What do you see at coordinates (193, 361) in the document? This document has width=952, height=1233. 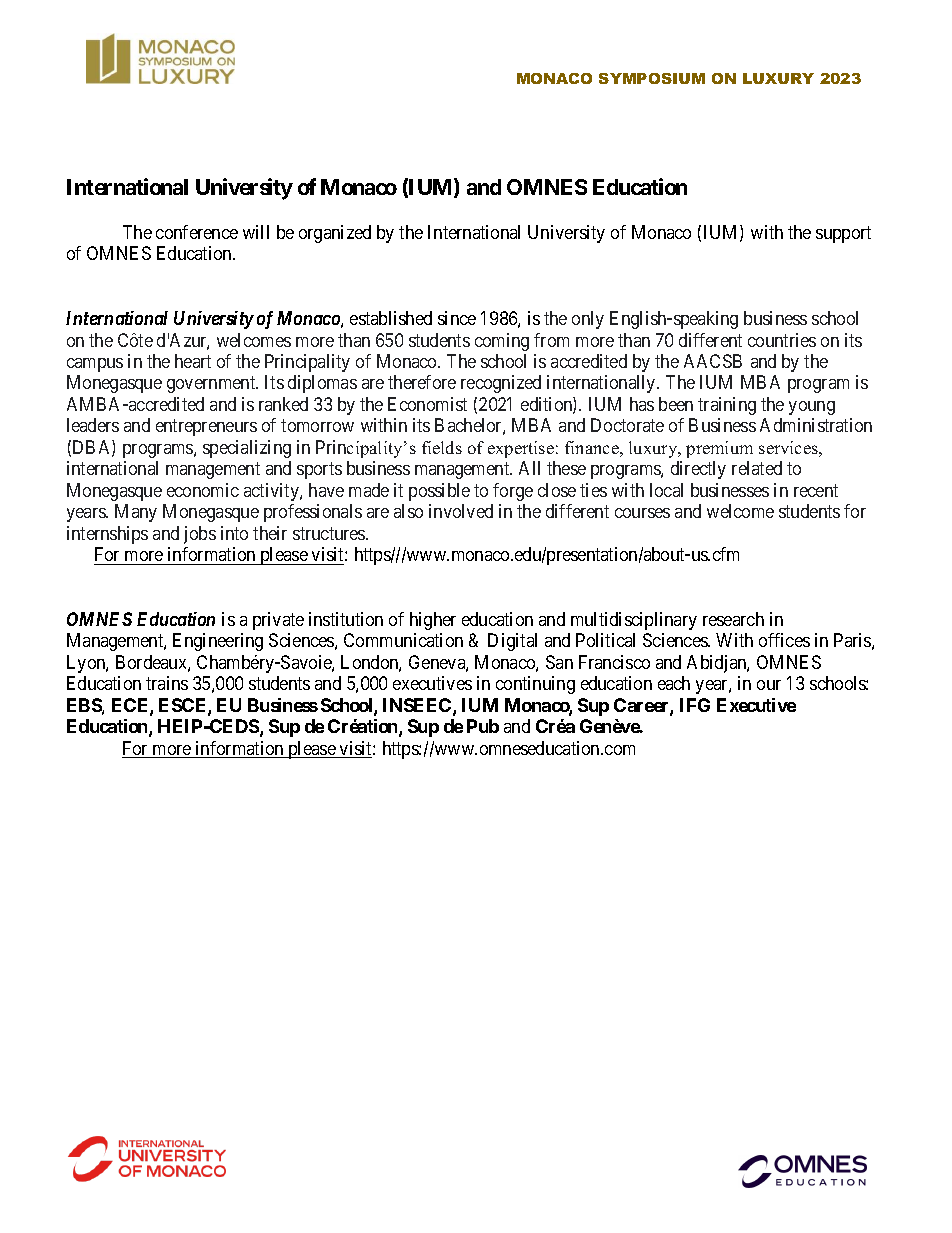 I see `heart` at bounding box center [193, 361].
